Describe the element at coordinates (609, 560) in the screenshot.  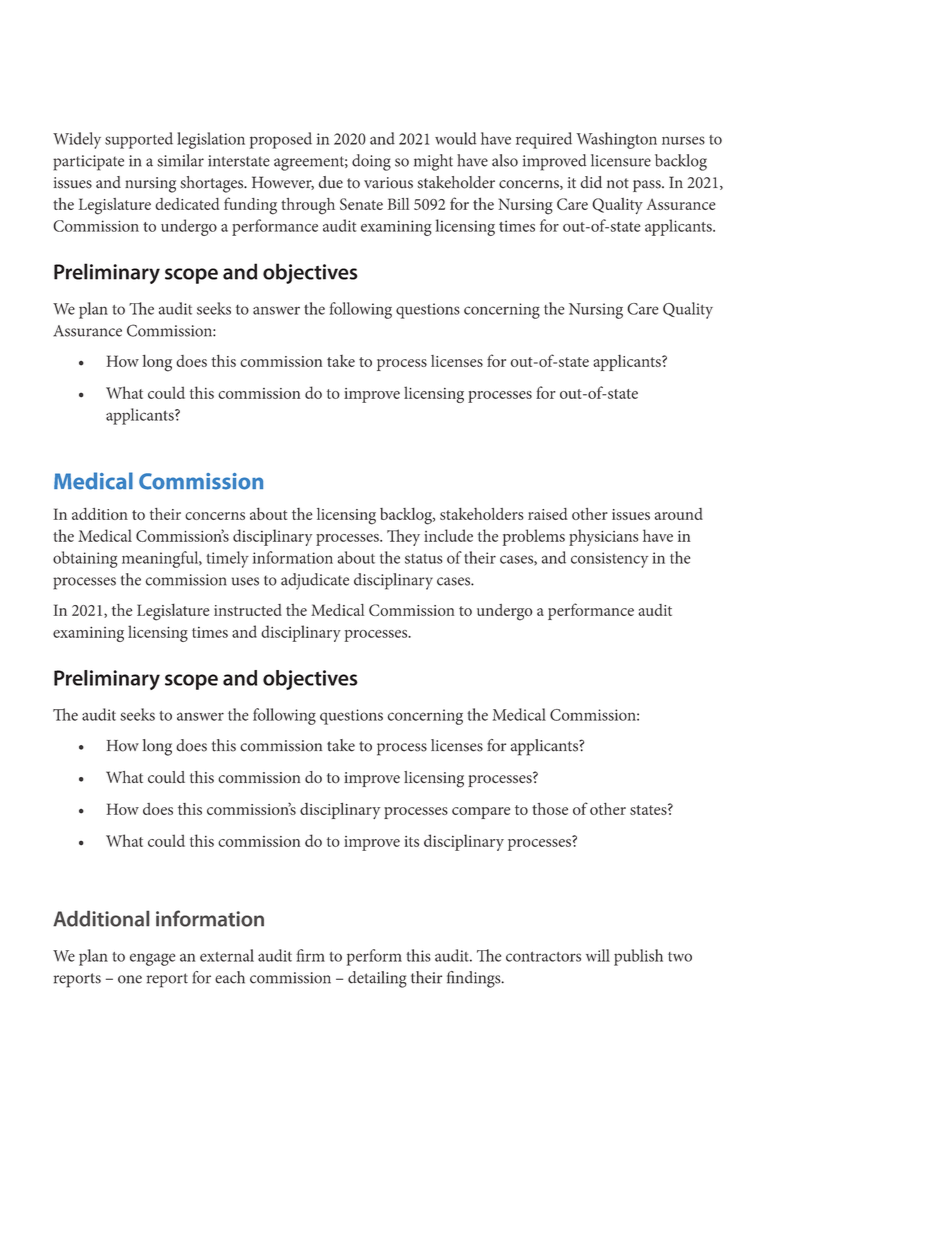
I see `consistency` at that location.
